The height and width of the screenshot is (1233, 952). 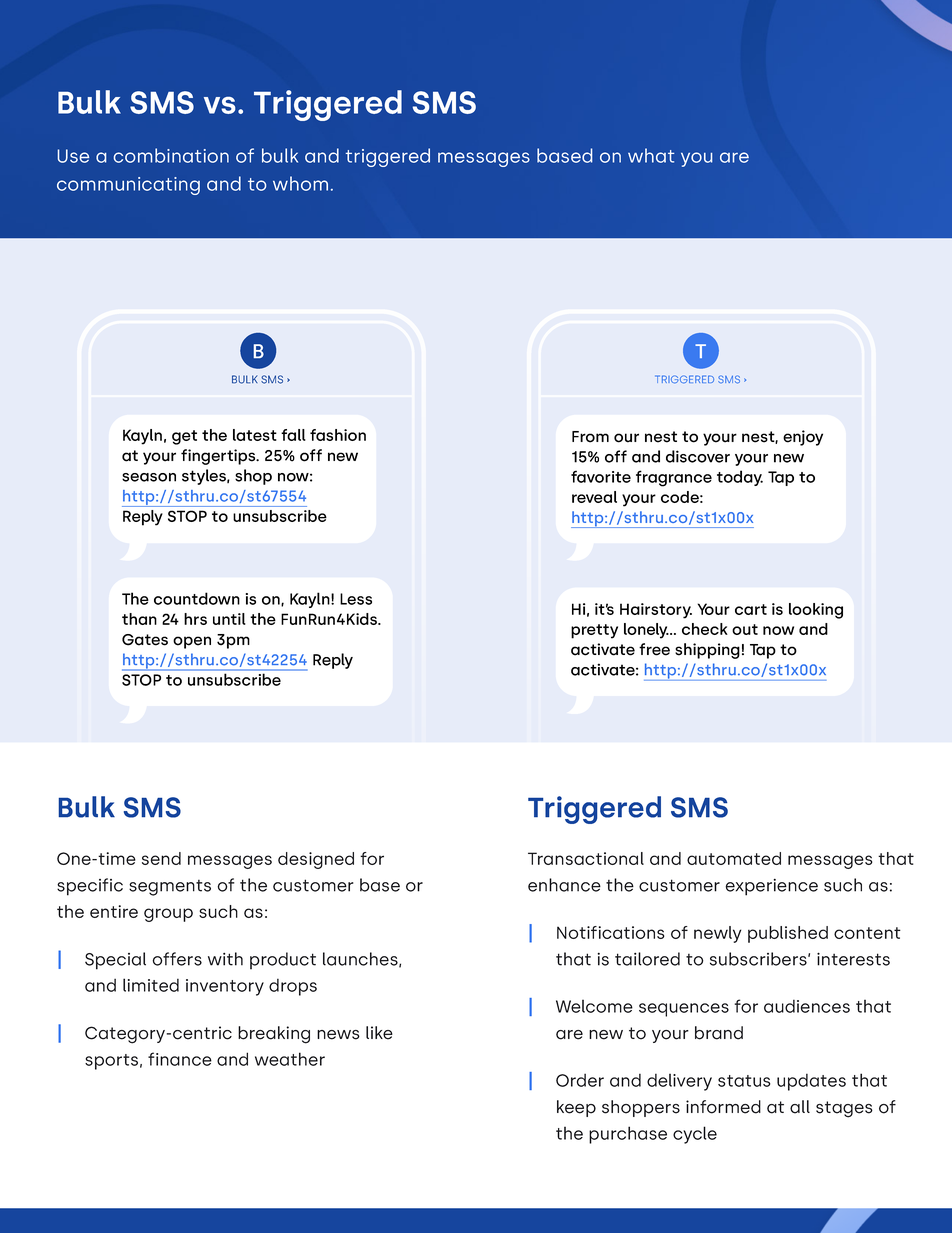 What do you see at coordinates (192, 642) in the screenshot?
I see `open` at bounding box center [192, 642].
